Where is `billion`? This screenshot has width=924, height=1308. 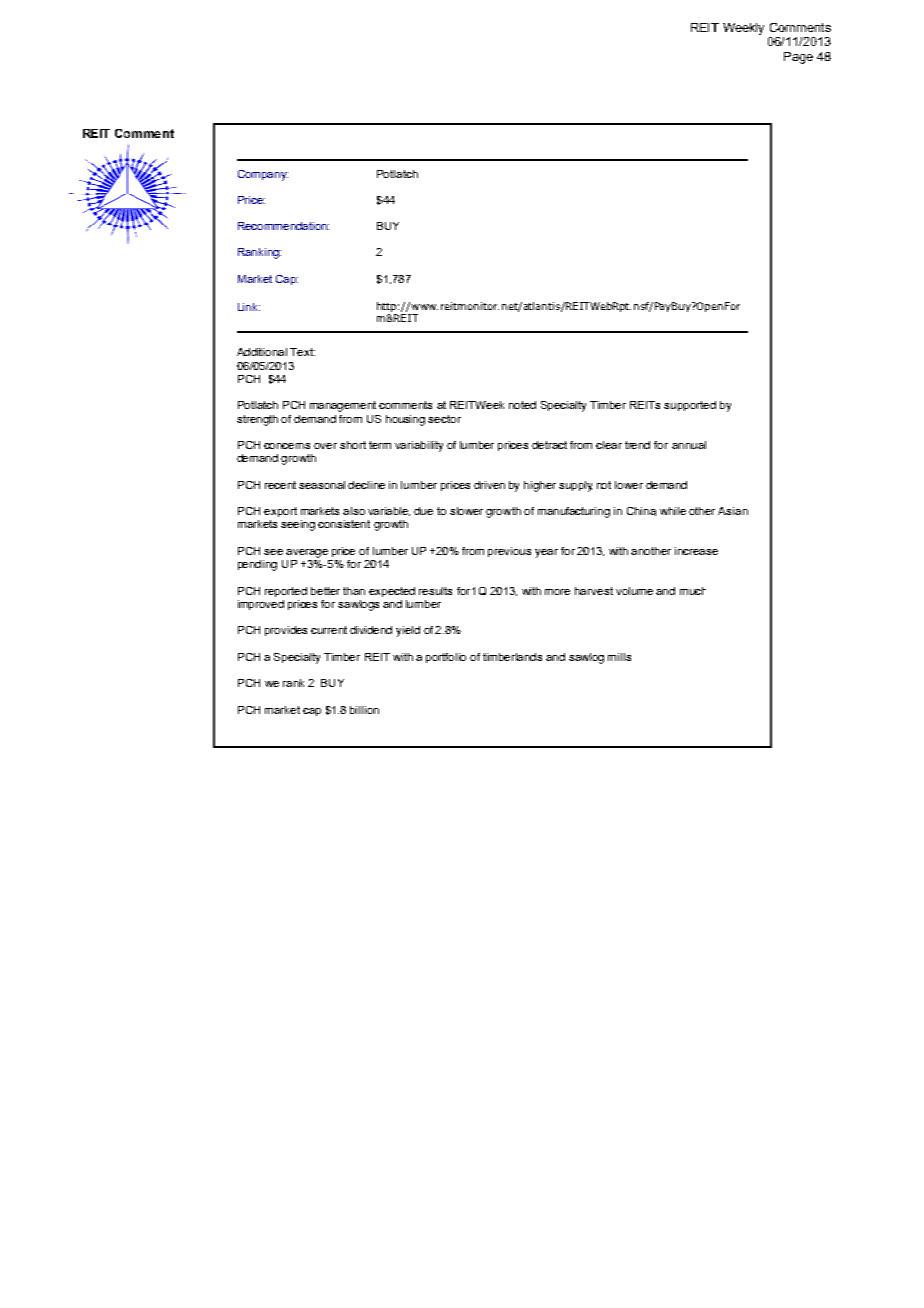 billion is located at coordinates (364, 710).
